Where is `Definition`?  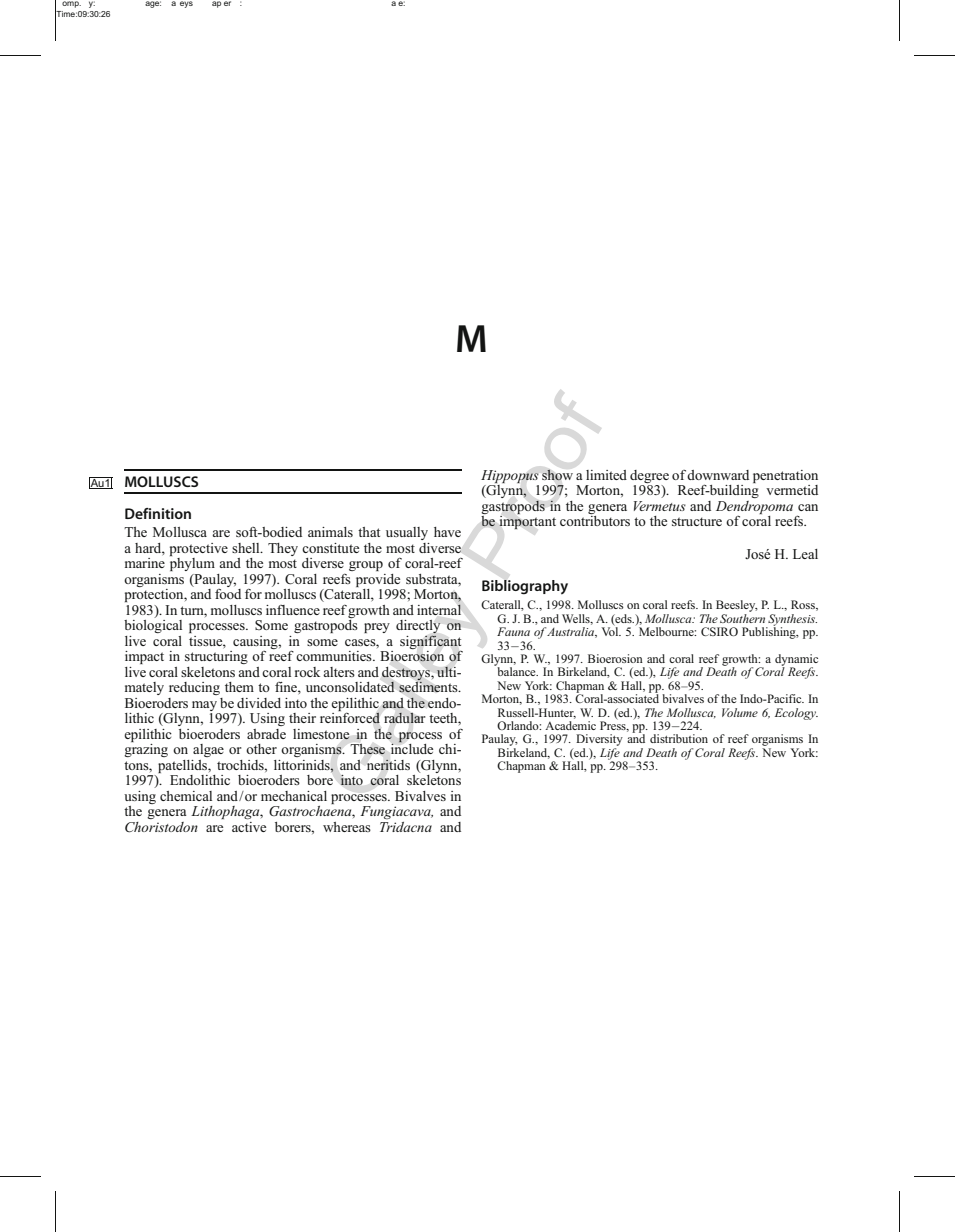 Definition is located at coordinates (158, 513).
